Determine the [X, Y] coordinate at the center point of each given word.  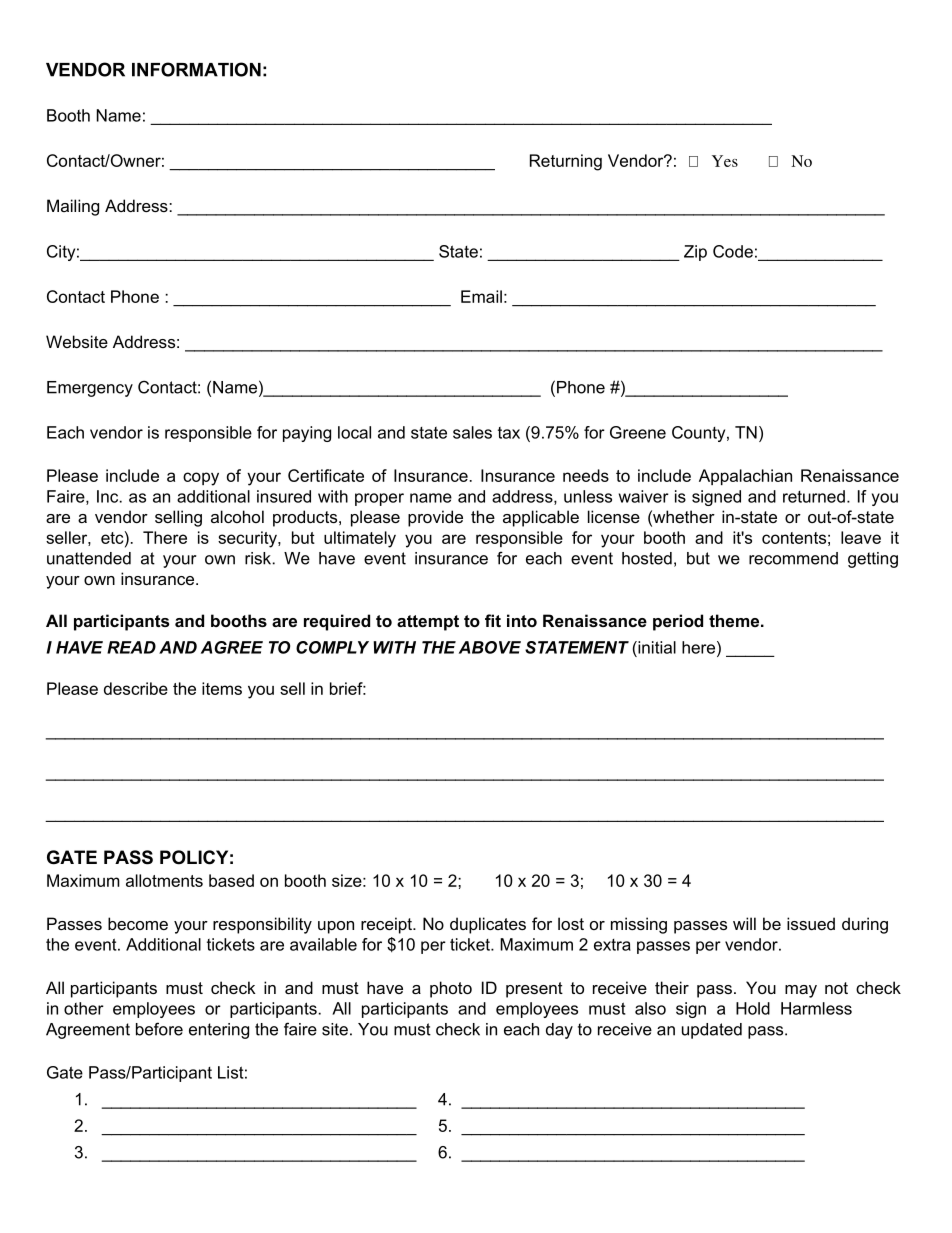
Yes [725, 161]
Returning [566, 162]
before [159, 1029]
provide [435, 518]
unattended [89, 558]
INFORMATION [196, 69]
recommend [793, 558]
